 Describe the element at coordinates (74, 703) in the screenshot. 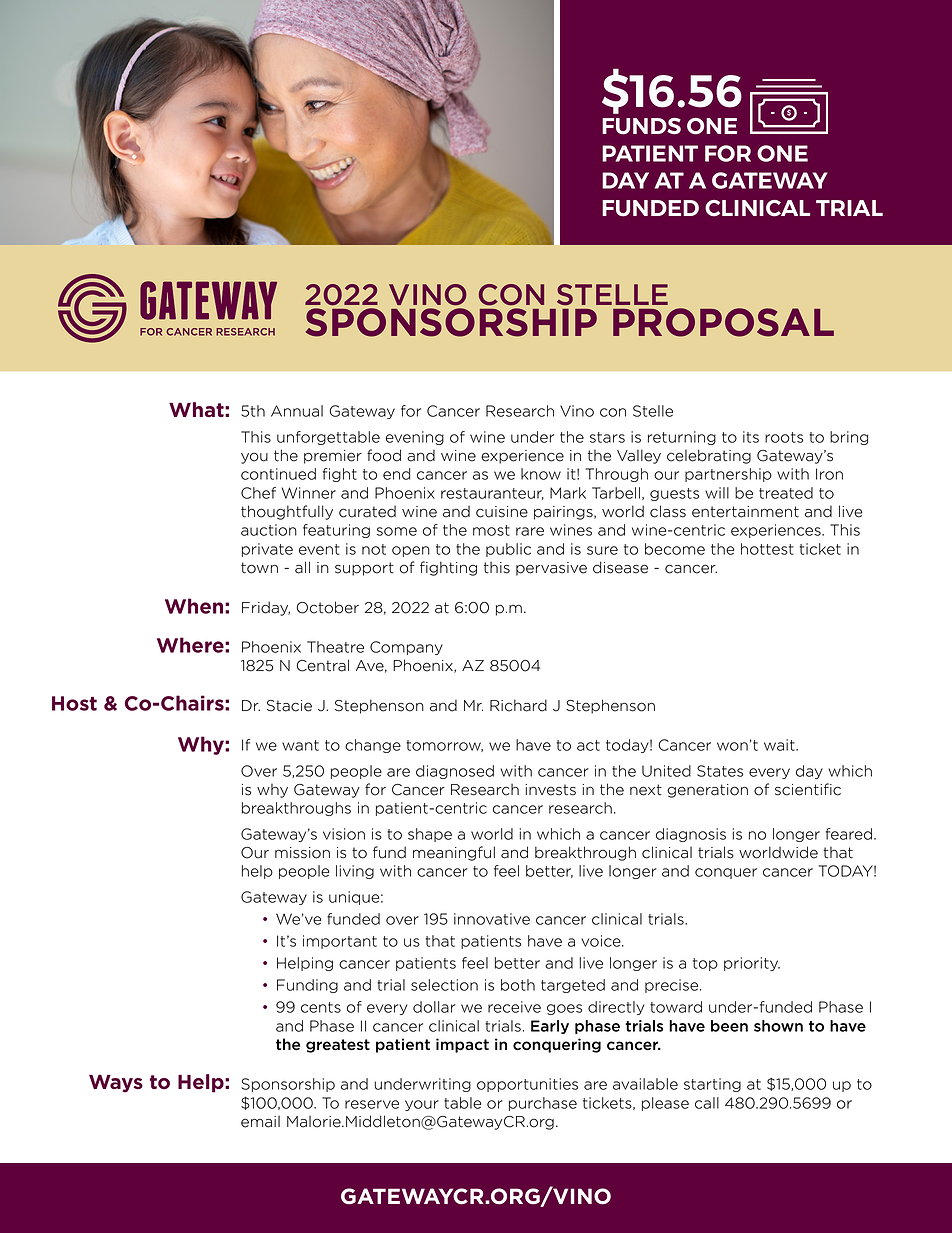

I see `Host` at that location.
